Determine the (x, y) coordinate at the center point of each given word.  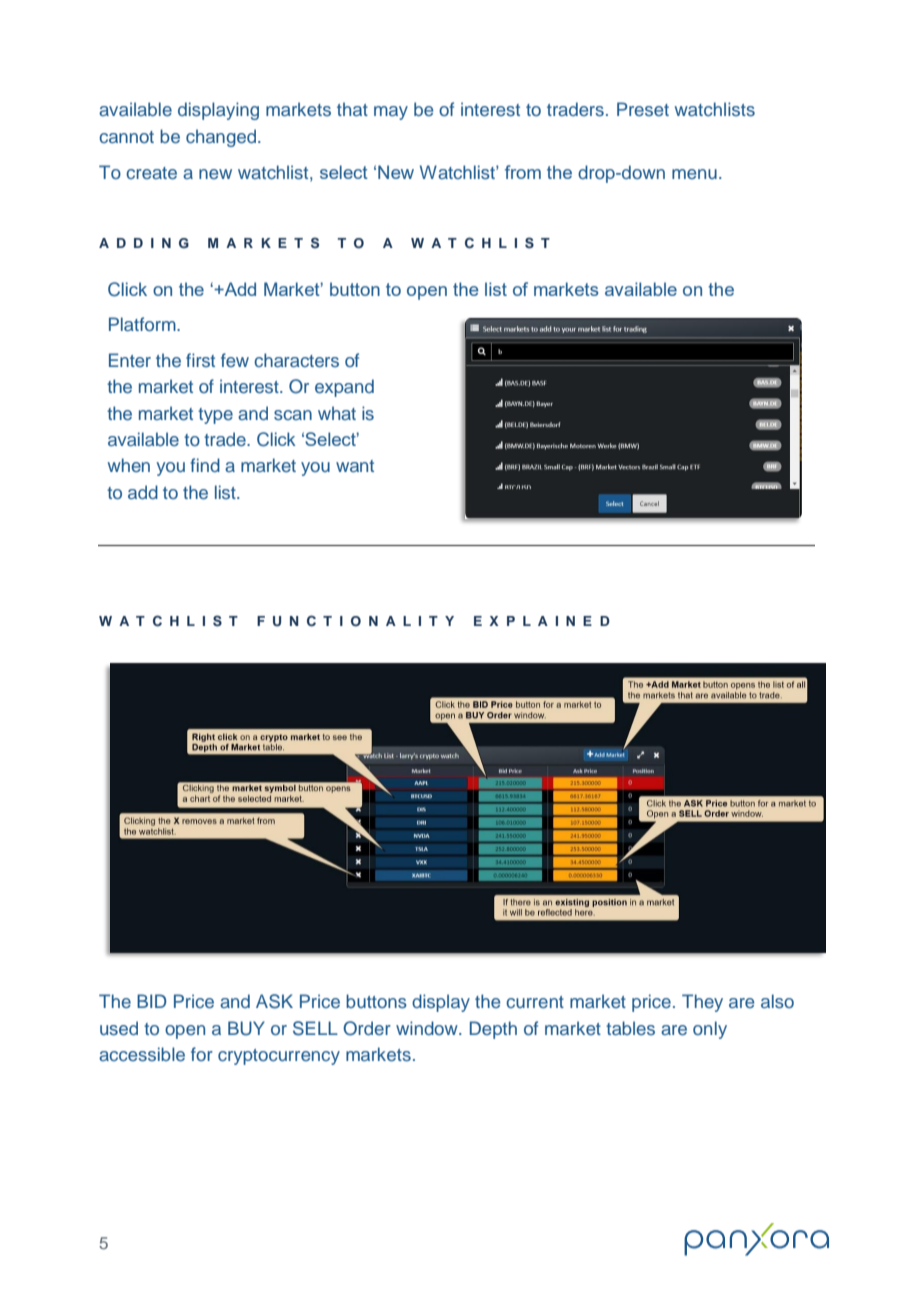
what (337, 413)
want (355, 466)
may (391, 113)
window (428, 1028)
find (205, 465)
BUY (246, 1028)
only (710, 1030)
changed (221, 138)
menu (694, 174)
